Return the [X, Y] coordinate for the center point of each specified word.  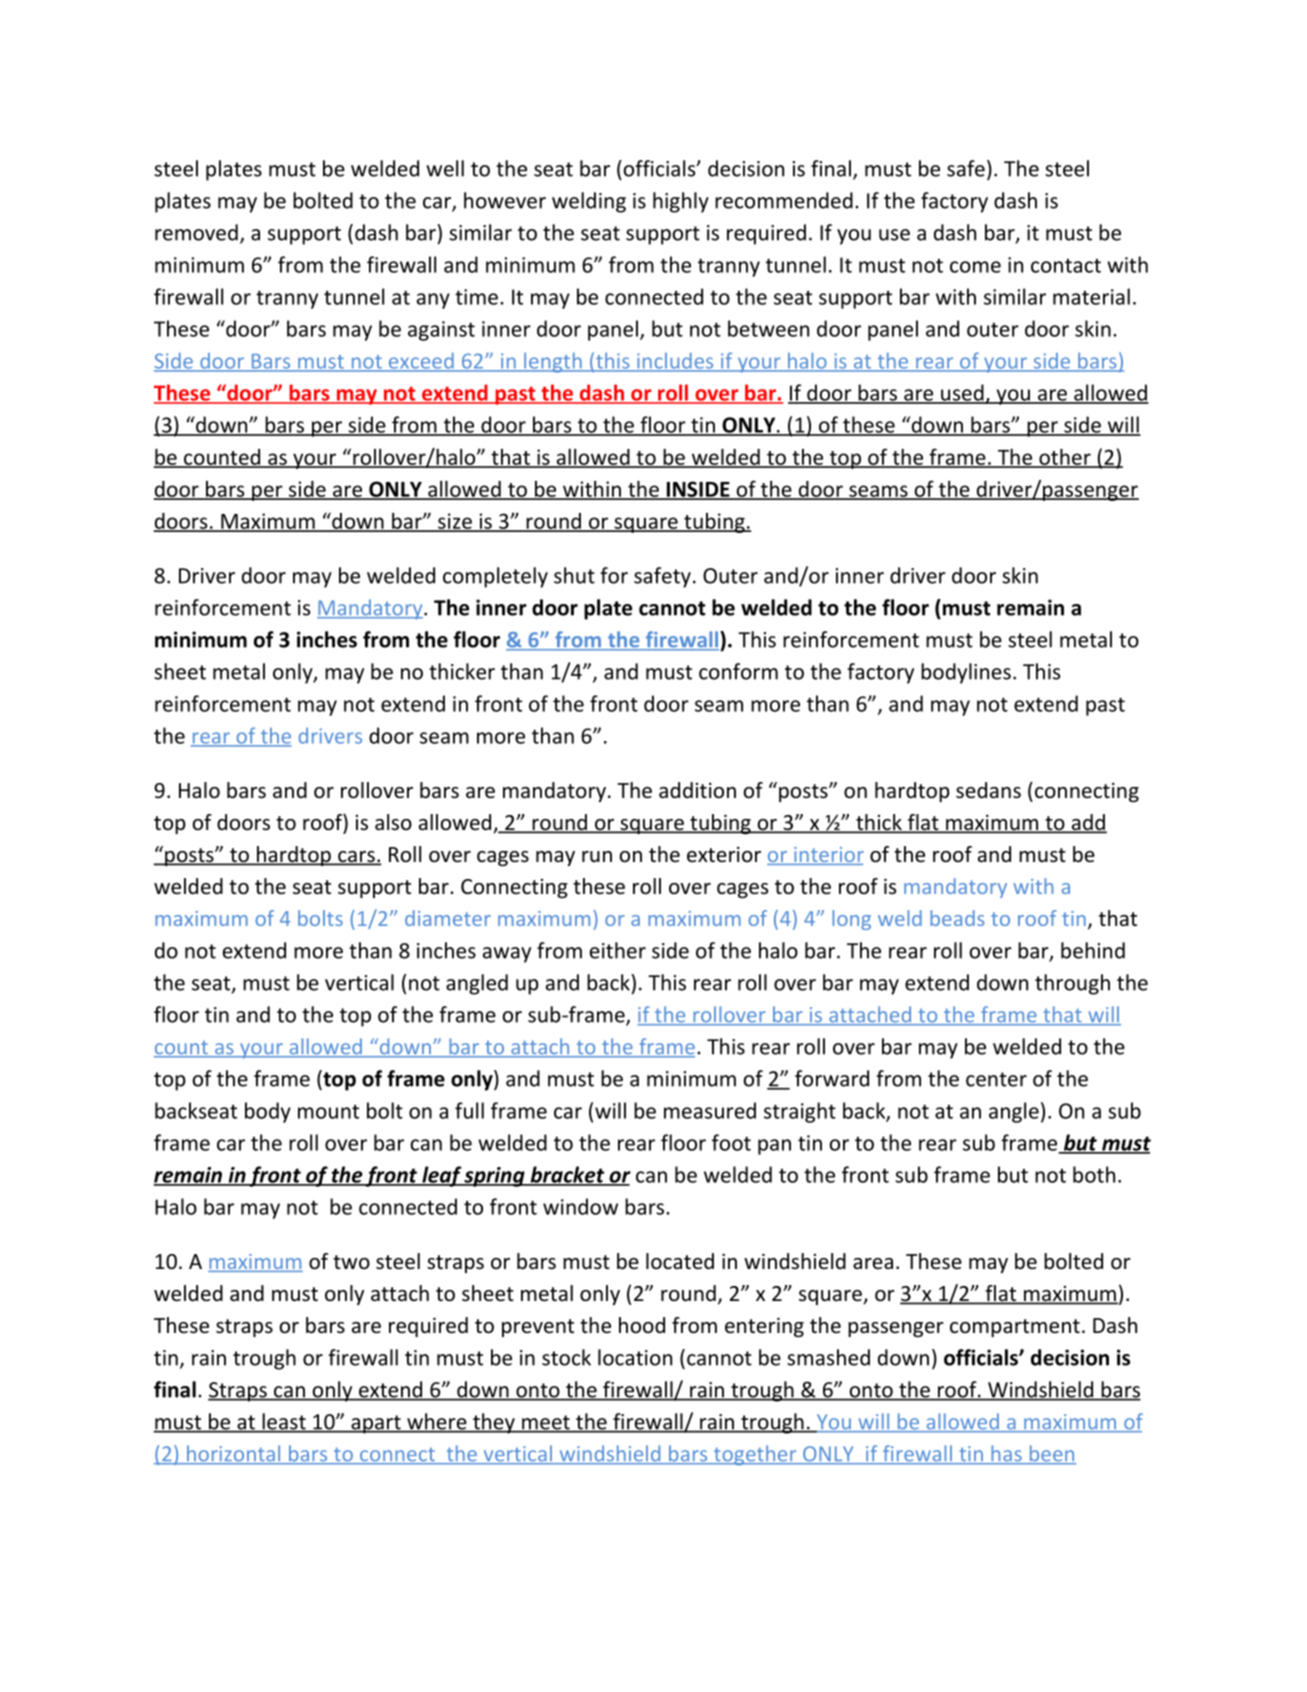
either [618, 950]
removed [196, 232]
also [393, 822]
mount [328, 1112]
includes [675, 362]
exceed [421, 362]
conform [738, 671]
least [284, 1422]
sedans [988, 790]
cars [356, 858]
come [975, 267]
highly [681, 202]
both [1094, 1174]
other [1065, 457]
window [580, 1206]
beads [957, 918]
